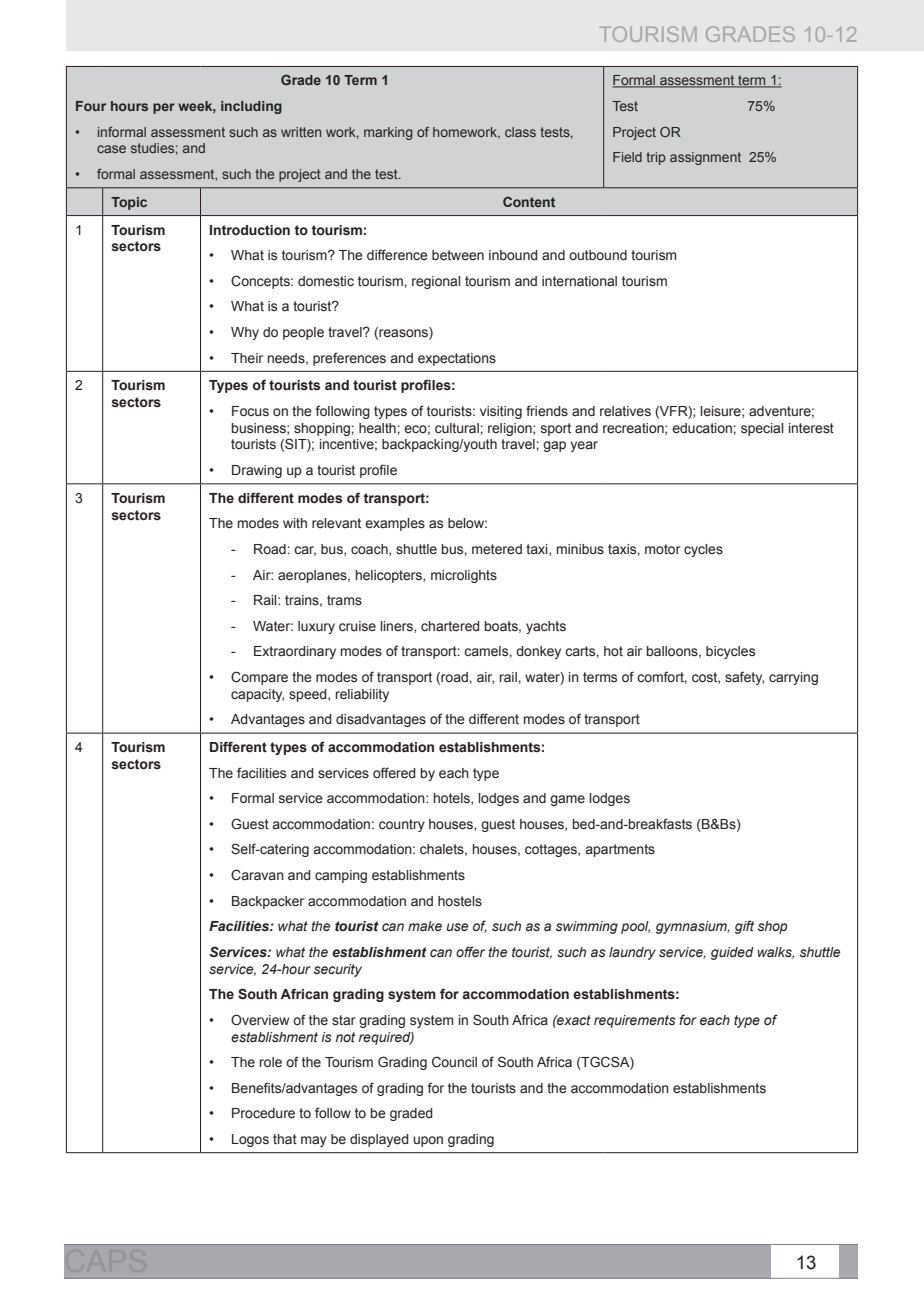  I want to click on cultural, so click(458, 428).
